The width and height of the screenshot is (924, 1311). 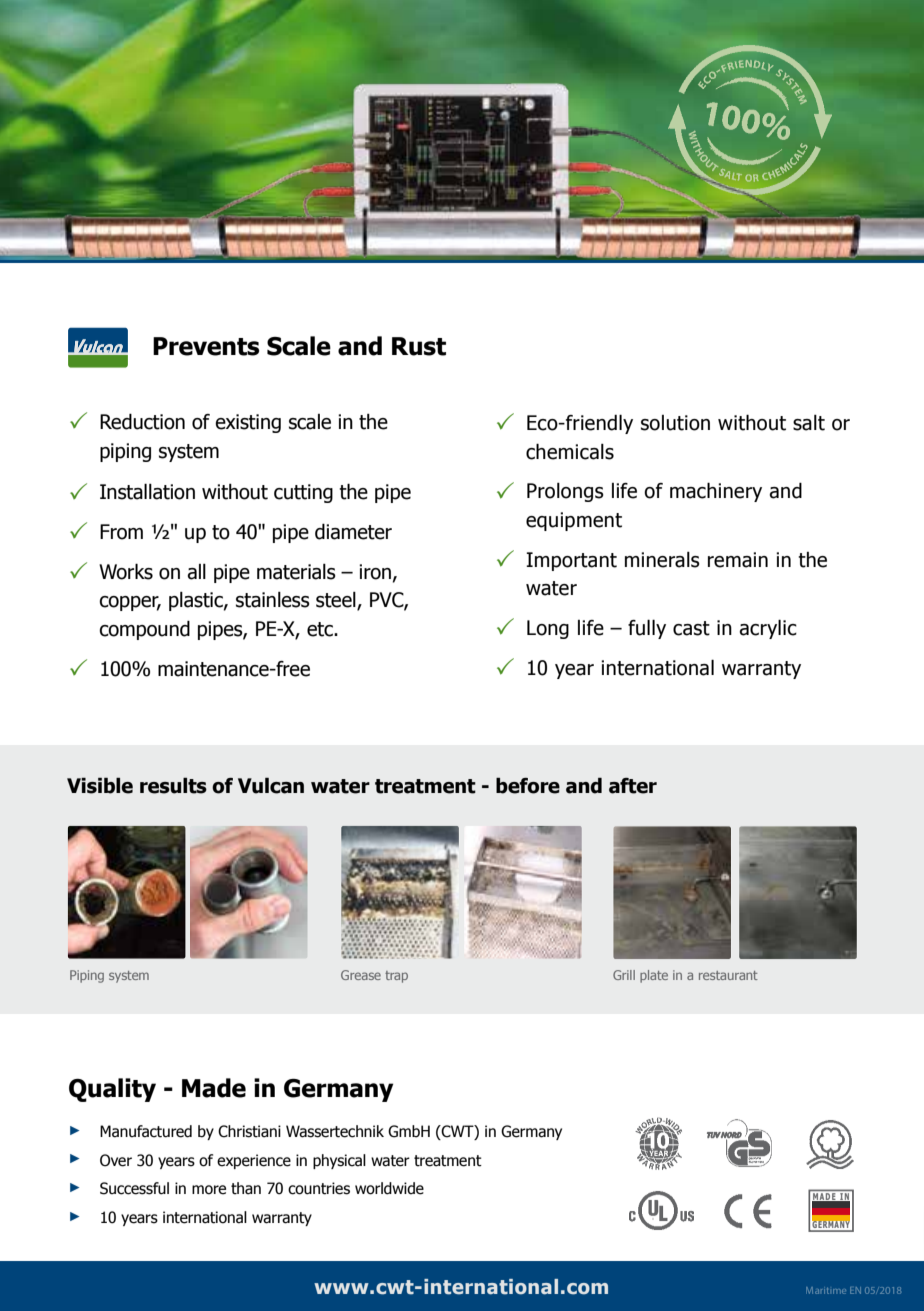 I want to click on Quality, so click(x=112, y=1090).
